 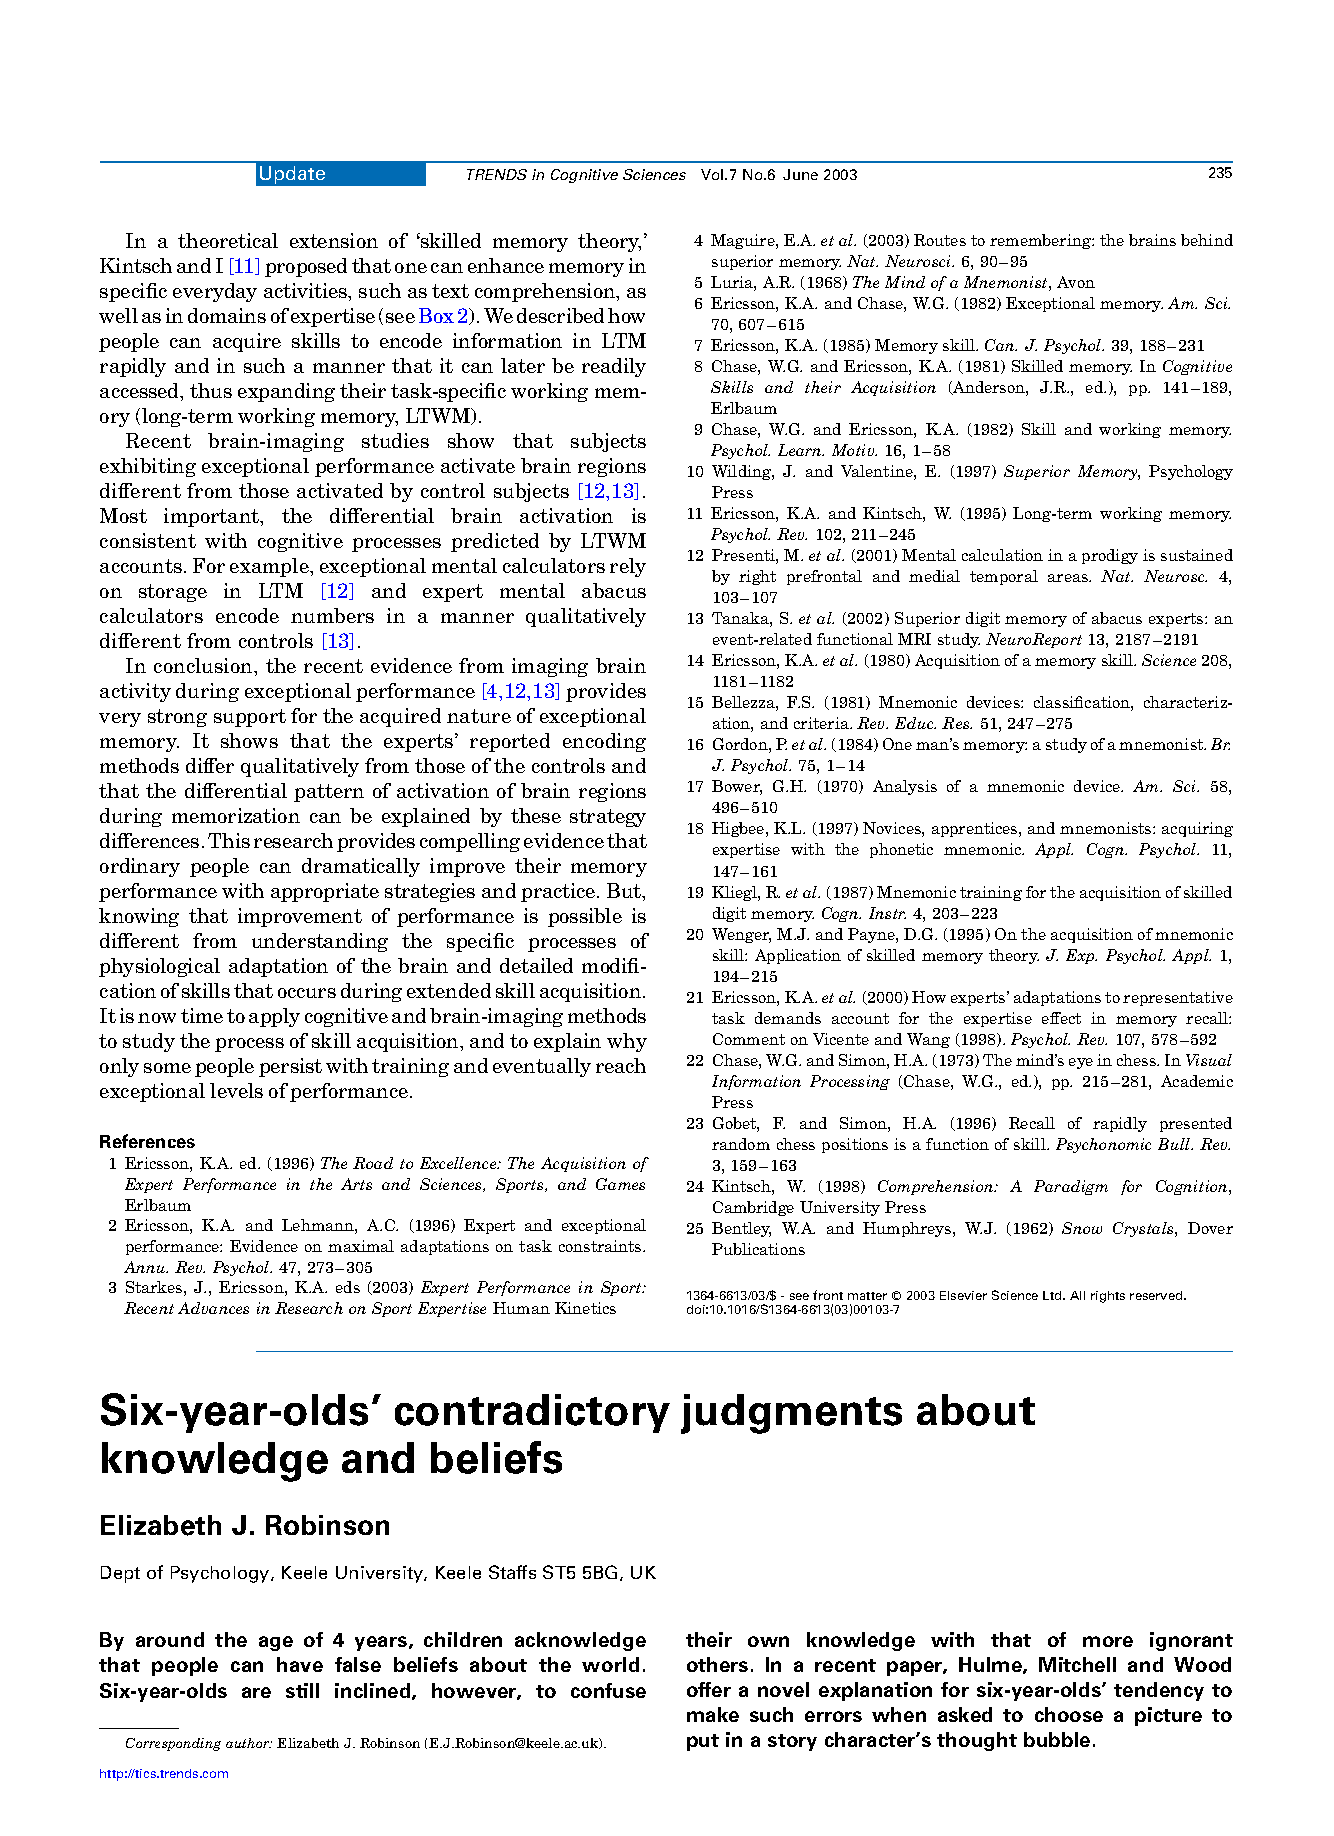 I want to click on still, so click(x=302, y=1690).
